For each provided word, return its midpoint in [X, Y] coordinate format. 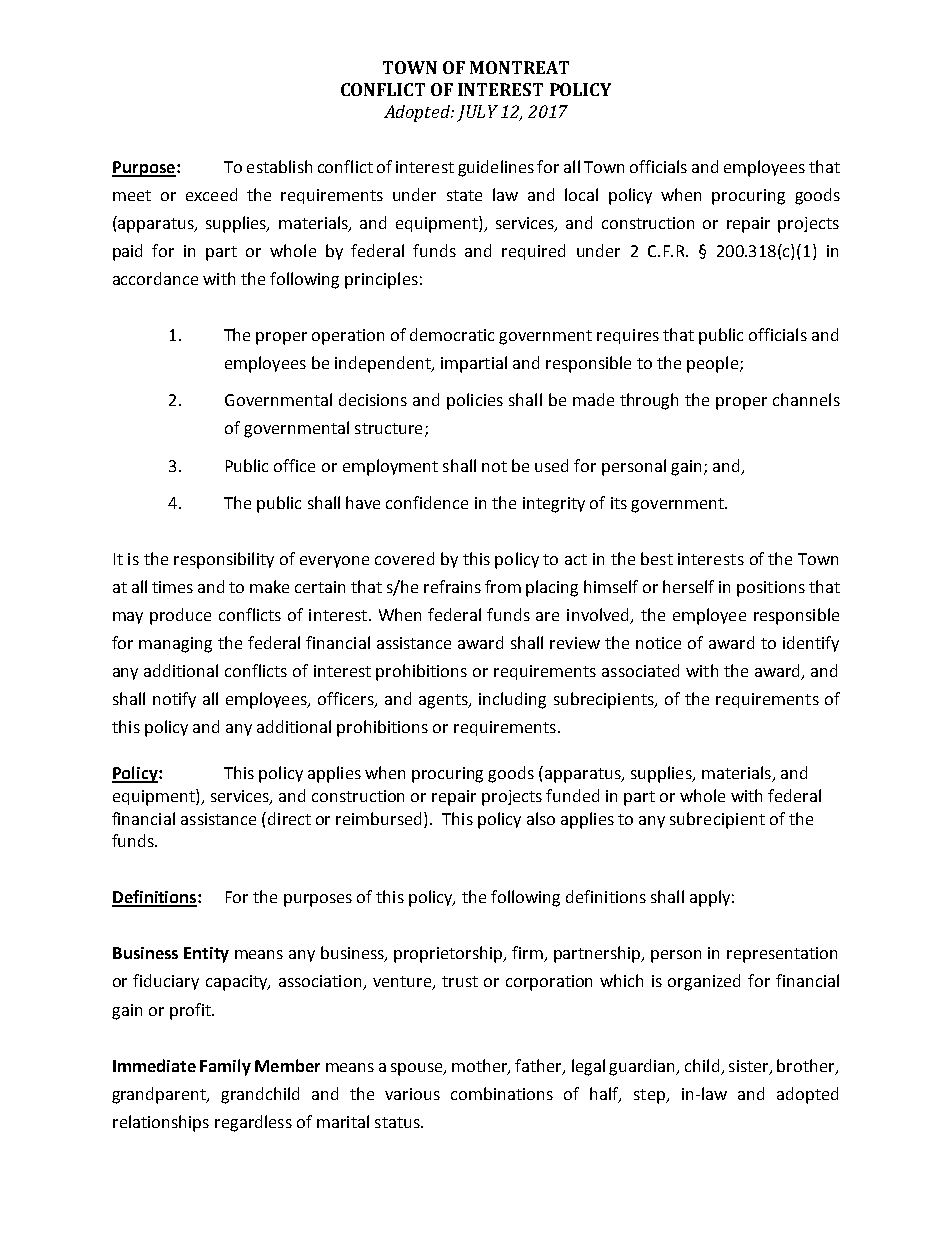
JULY [477, 113]
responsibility [224, 560]
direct [289, 818]
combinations [502, 1093]
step [650, 1096]
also [541, 818]
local [581, 194]
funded [572, 795]
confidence [427, 502]
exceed [211, 194]
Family [225, 1067]
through [649, 401]
